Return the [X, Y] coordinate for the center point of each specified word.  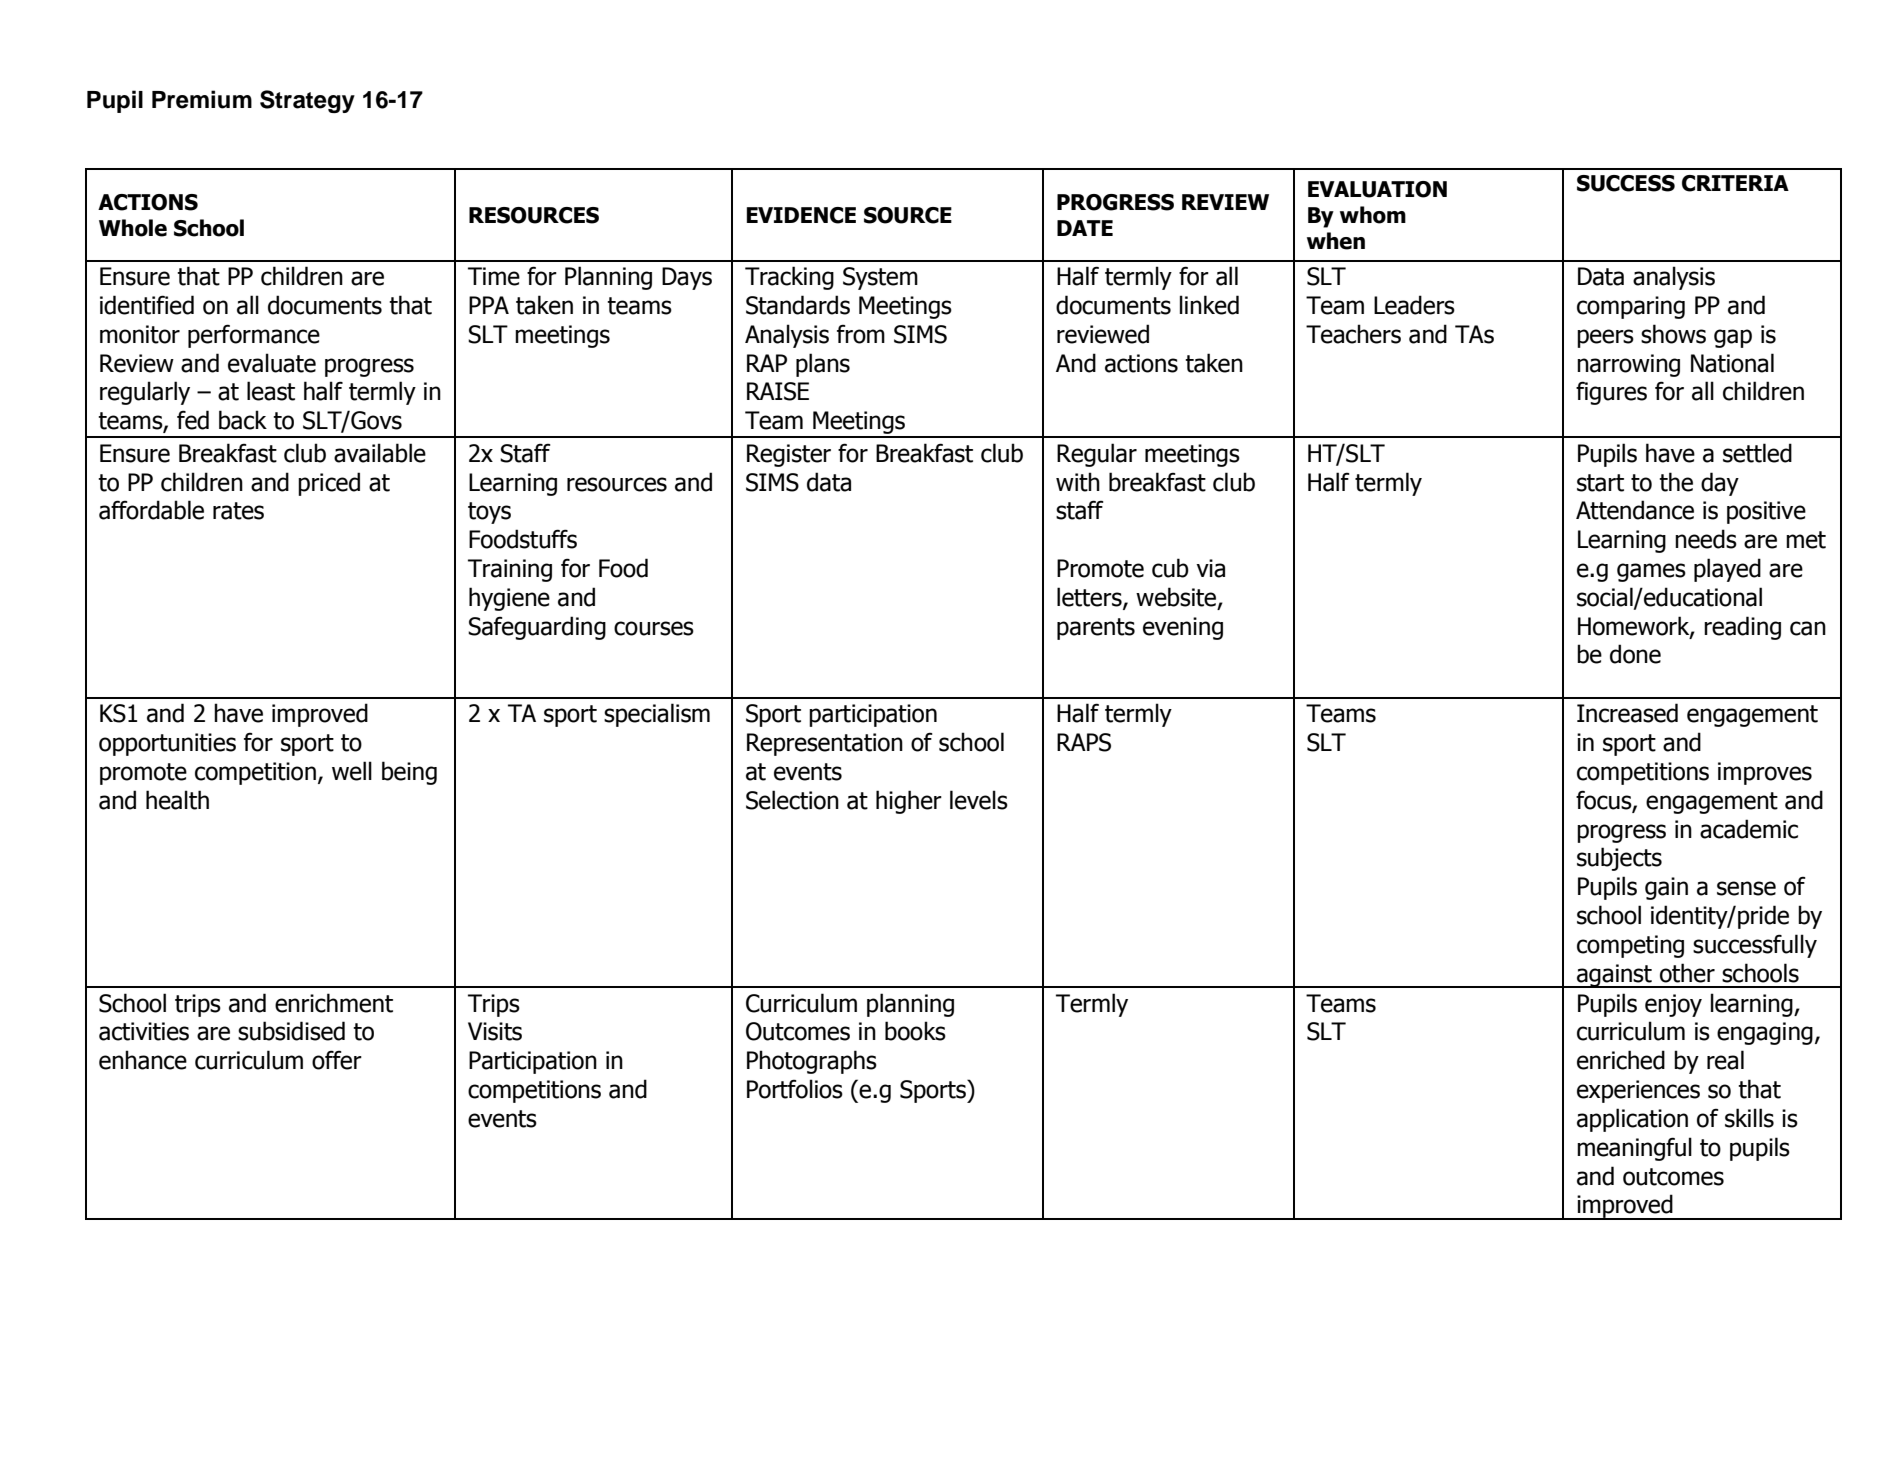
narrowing [1628, 365]
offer [337, 1060]
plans [823, 365]
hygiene [509, 599]
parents [1096, 629]
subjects [1619, 859]
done [1635, 654]
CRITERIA [1735, 183]
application [1632, 1120]
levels [979, 800]
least [271, 391]
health [177, 800]
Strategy [307, 101]
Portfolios [795, 1089]
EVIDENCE [801, 215]
